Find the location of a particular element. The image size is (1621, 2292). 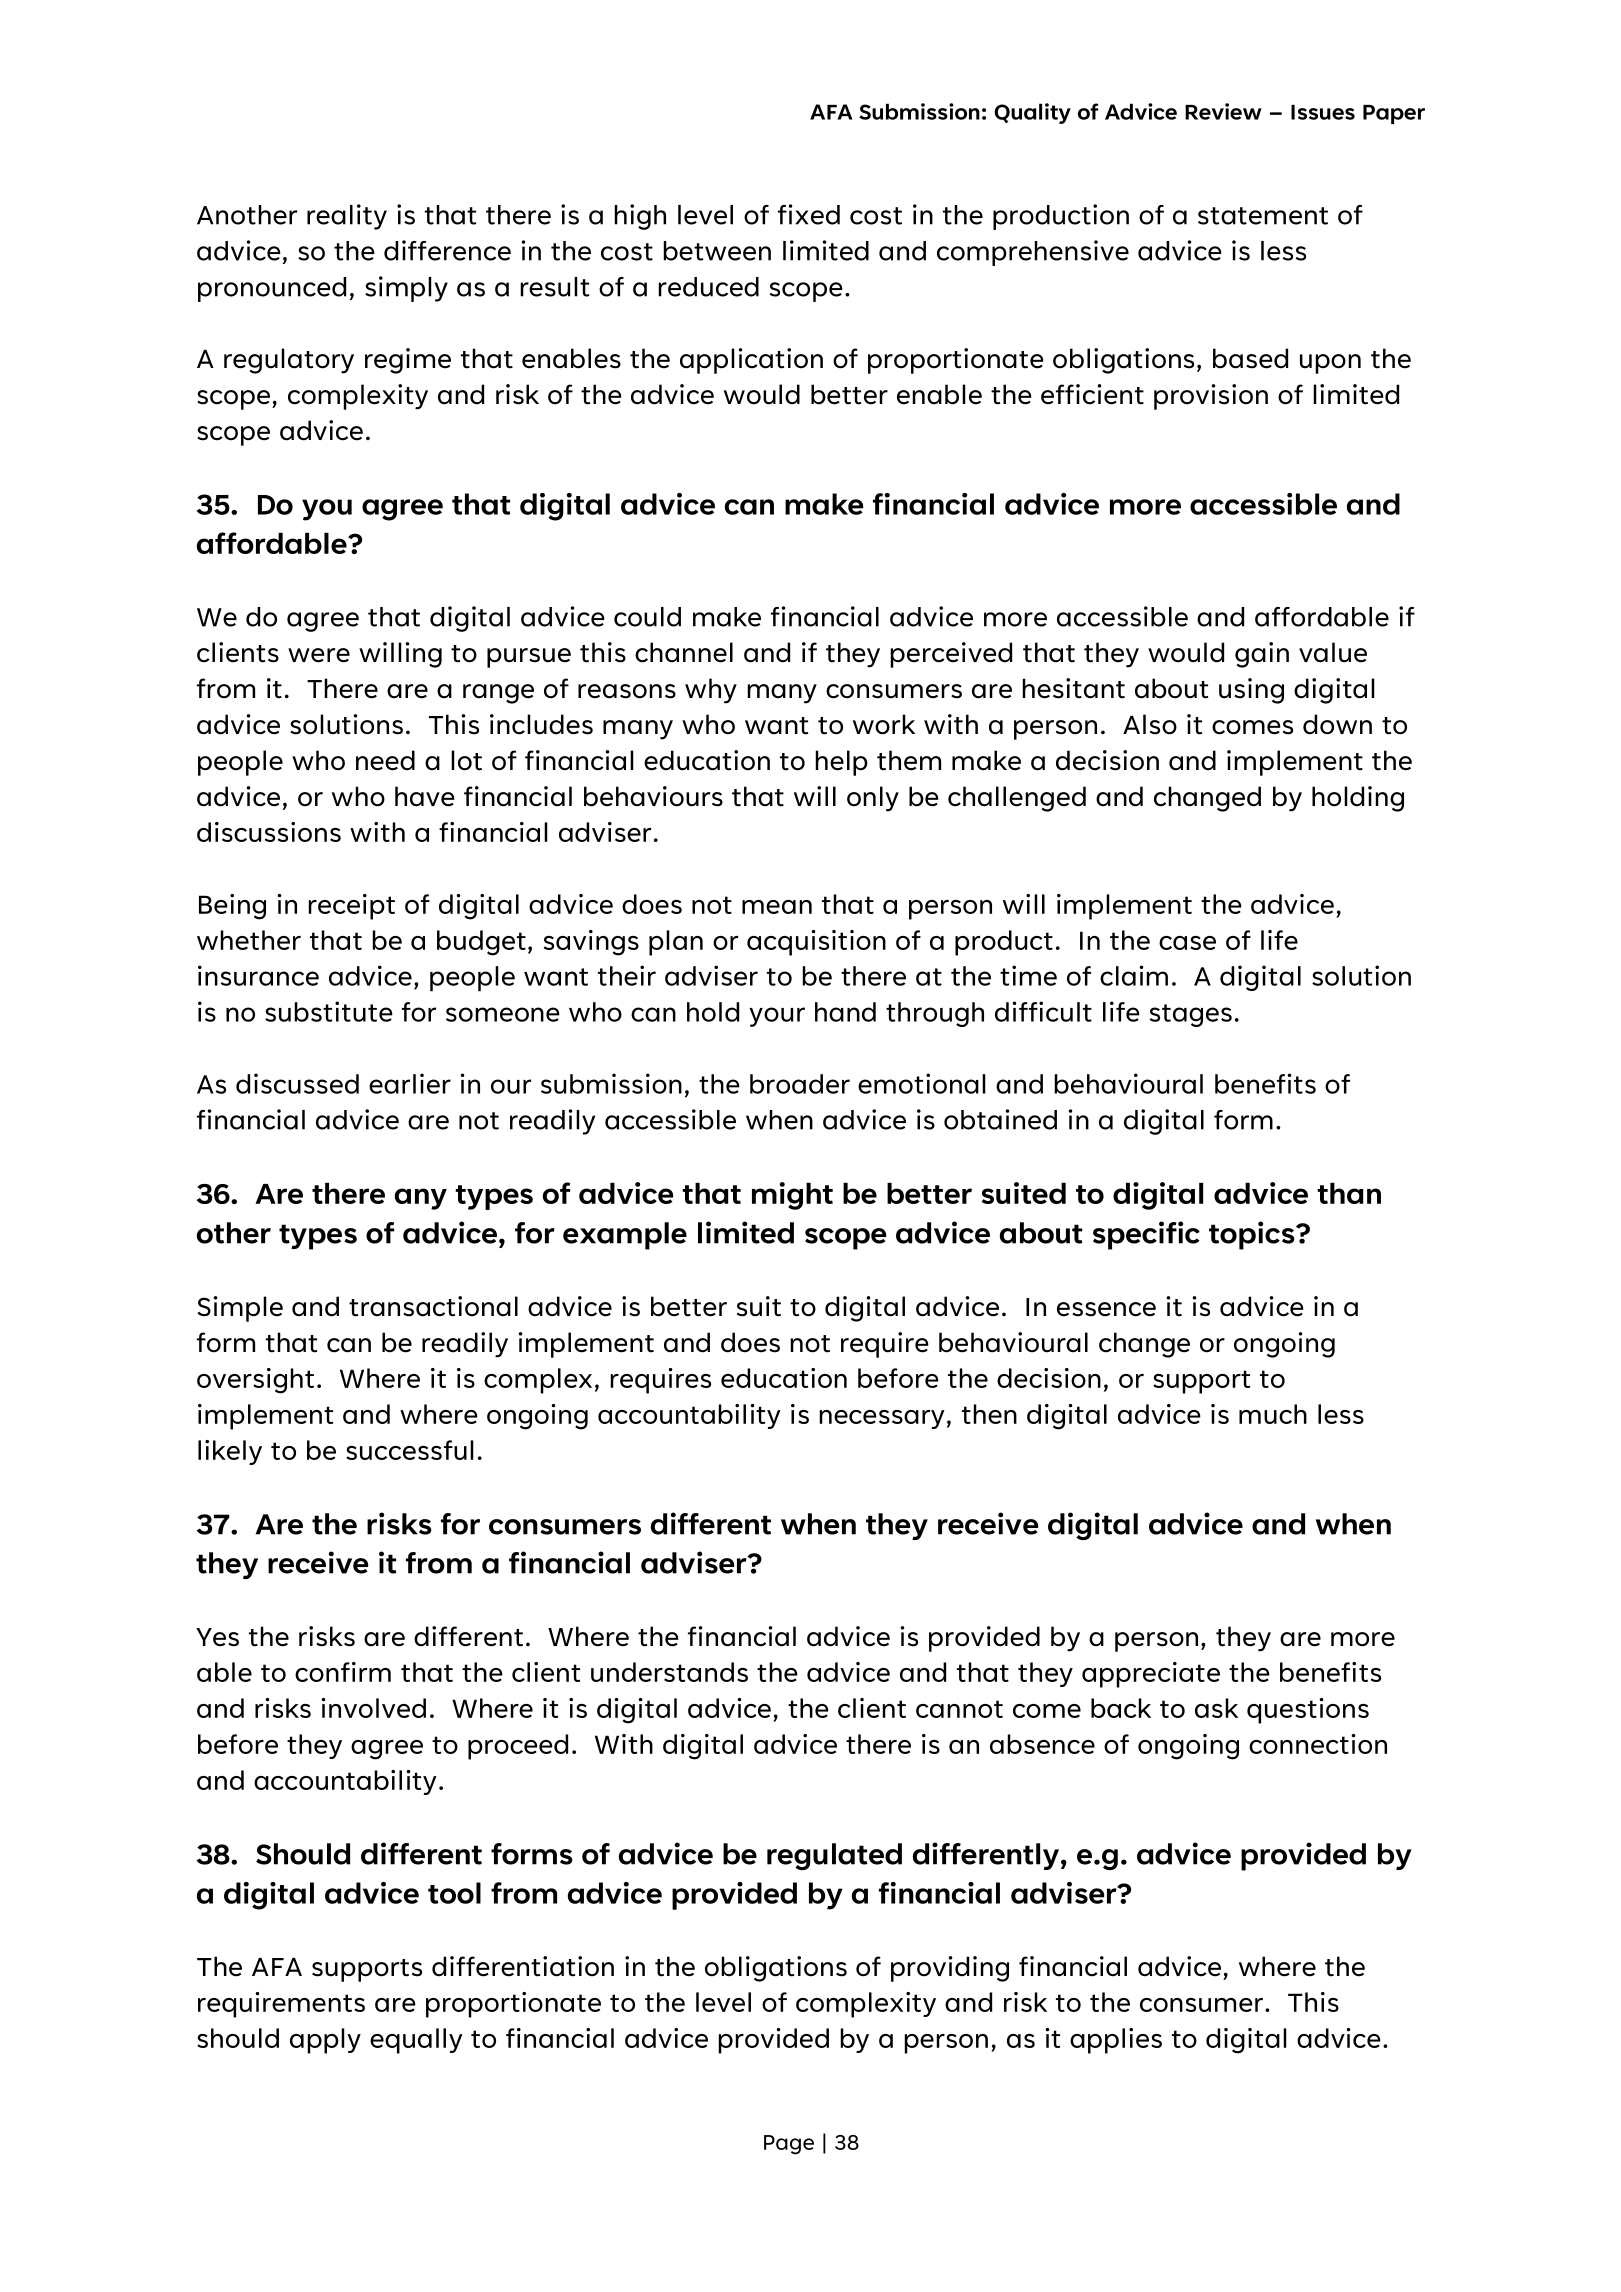

statement is located at coordinates (1263, 216).
